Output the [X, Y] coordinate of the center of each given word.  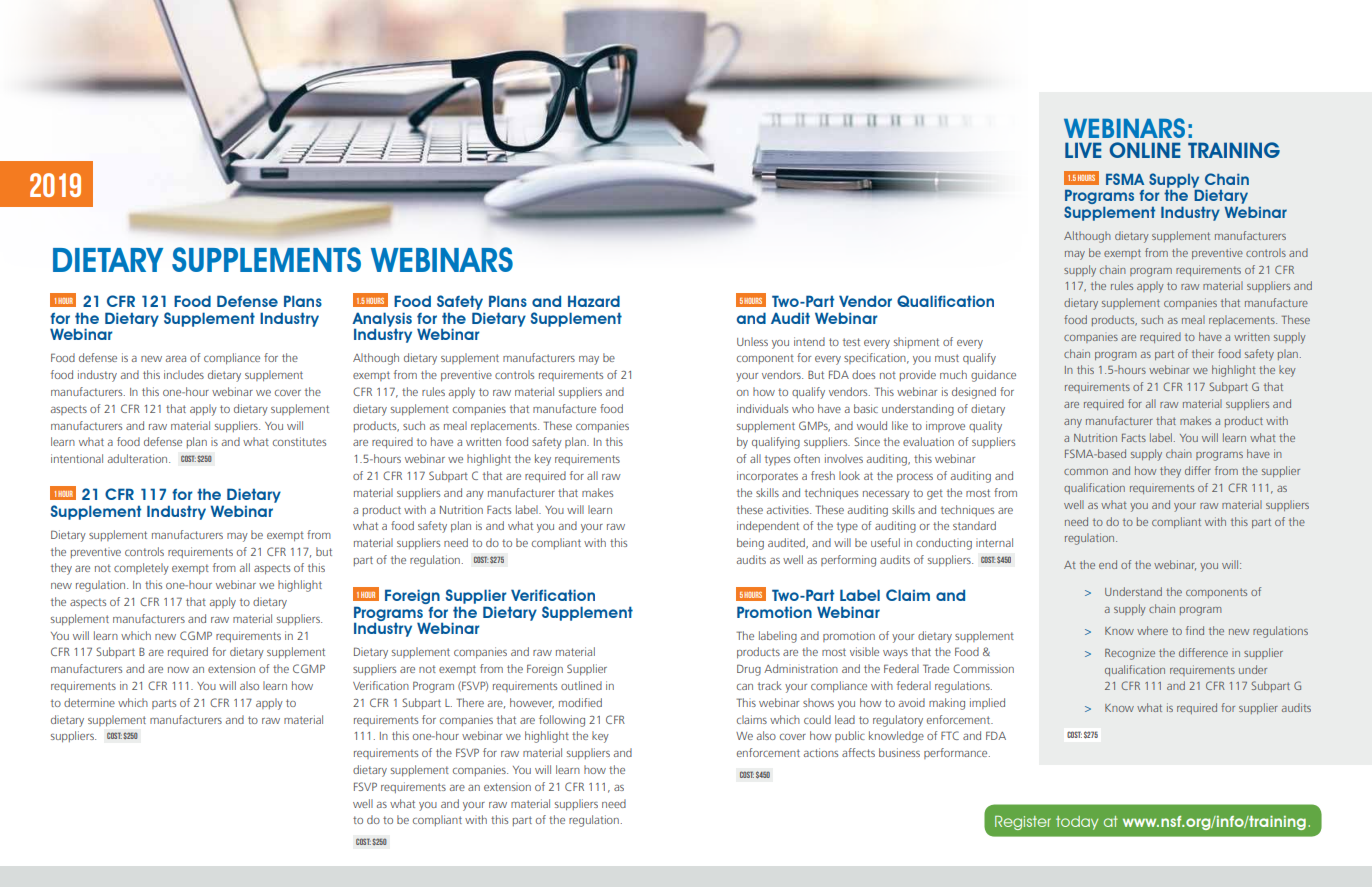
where [1152, 630]
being [750, 544]
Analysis [382, 320]
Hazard [594, 301]
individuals [762, 408]
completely [141, 569]
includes [184, 374]
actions [821, 752]
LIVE [1083, 150]
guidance [993, 376]
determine [89, 702]
